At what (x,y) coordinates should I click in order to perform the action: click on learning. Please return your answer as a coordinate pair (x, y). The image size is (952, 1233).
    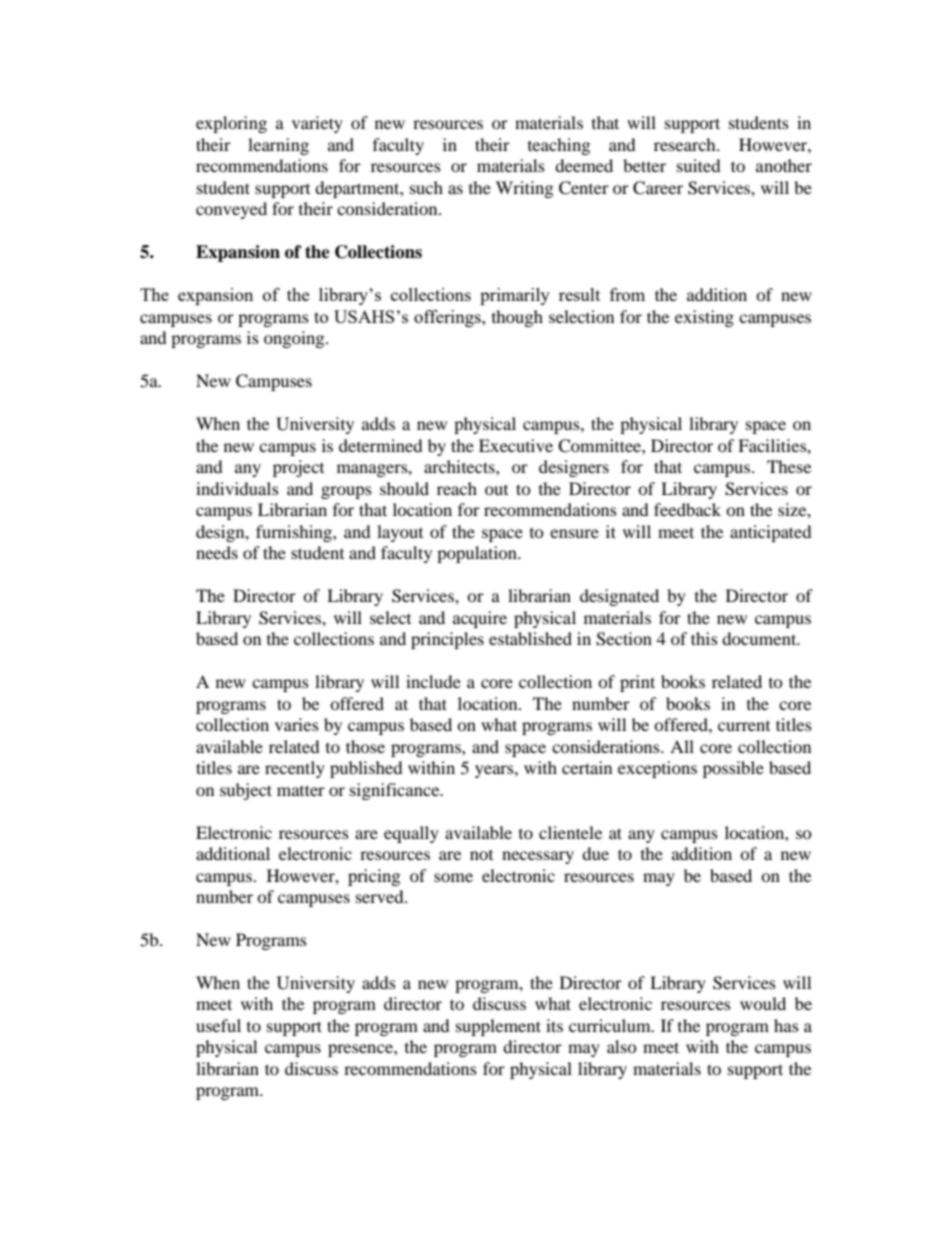
    Looking at the image, I should click on (278, 146).
